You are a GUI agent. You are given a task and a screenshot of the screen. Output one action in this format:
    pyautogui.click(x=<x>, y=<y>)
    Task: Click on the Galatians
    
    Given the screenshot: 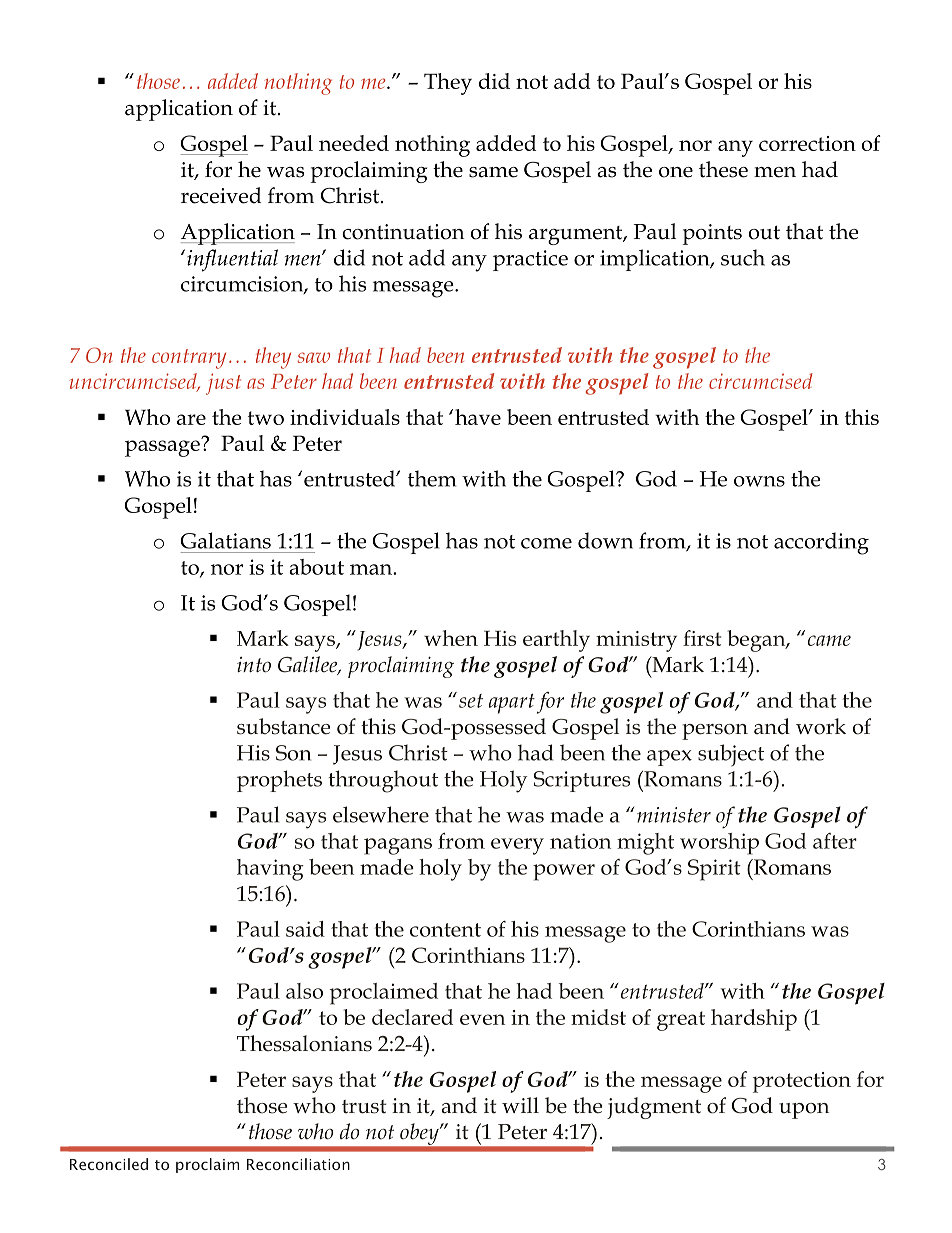 What is the action you would take?
    pyautogui.click(x=225, y=540)
